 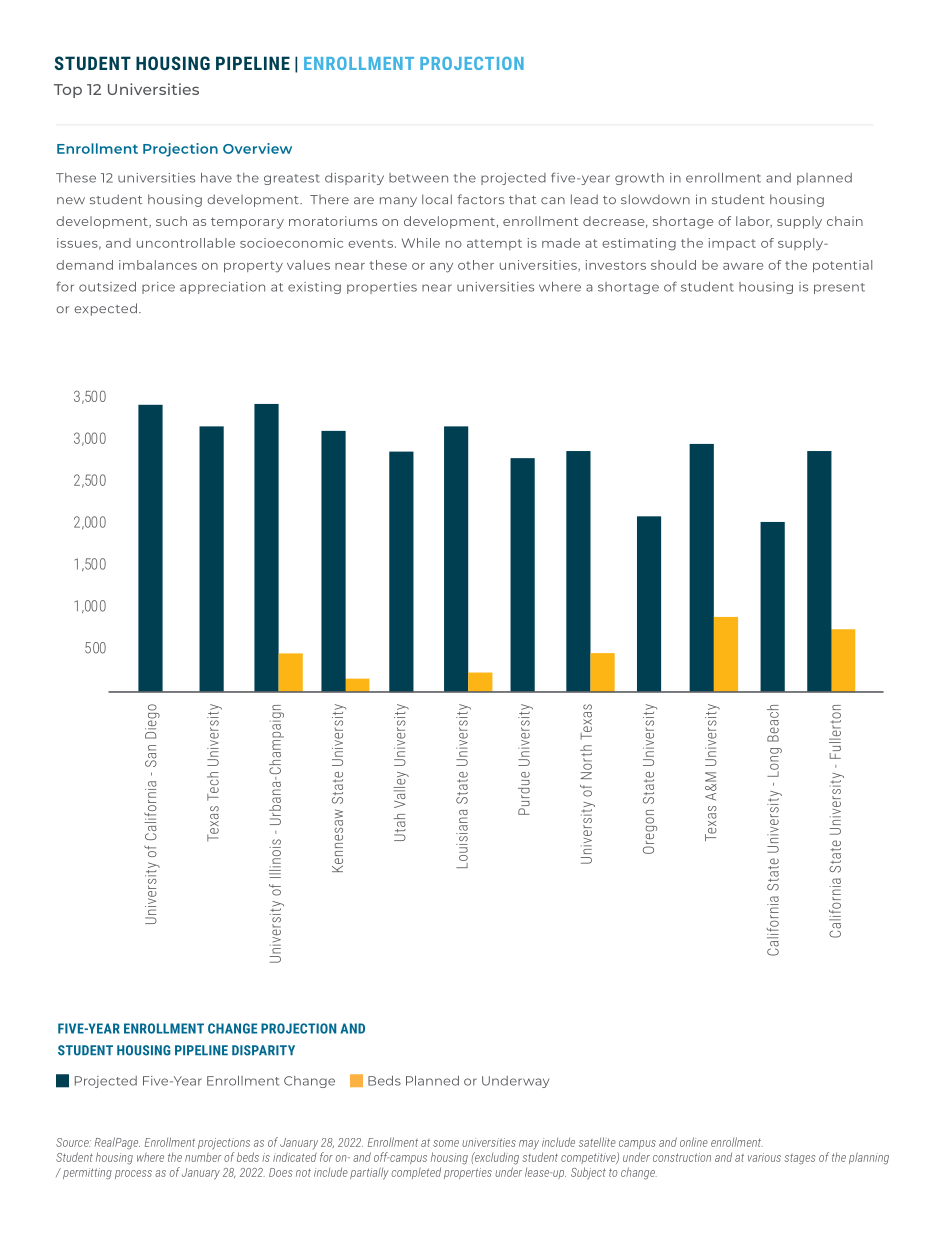 What do you see at coordinates (529, 1144) in the screenshot?
I see `may` at bounding box center [529, 1144].
